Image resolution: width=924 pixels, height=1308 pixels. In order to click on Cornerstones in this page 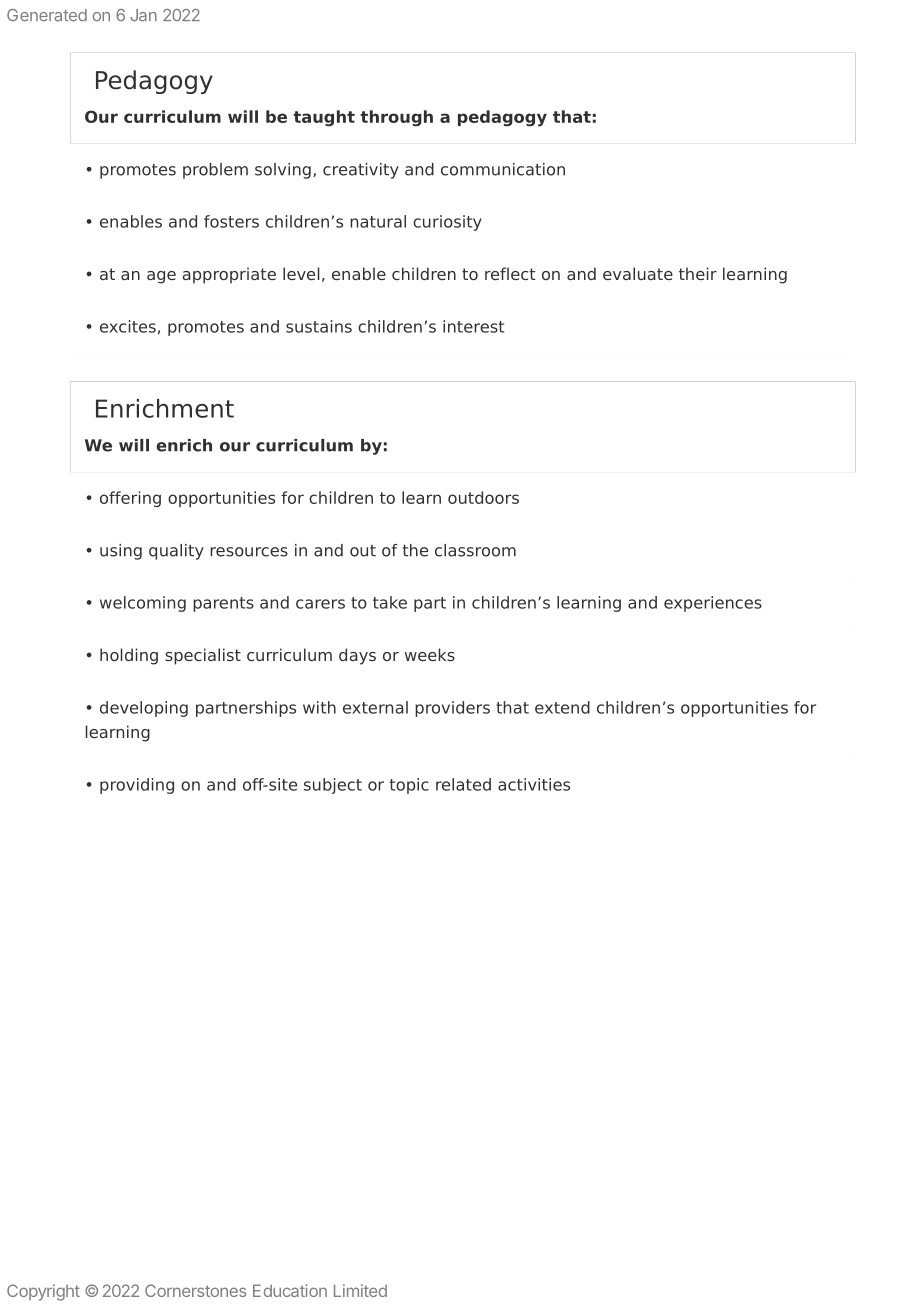, I will do `click(195, 1290)`.
